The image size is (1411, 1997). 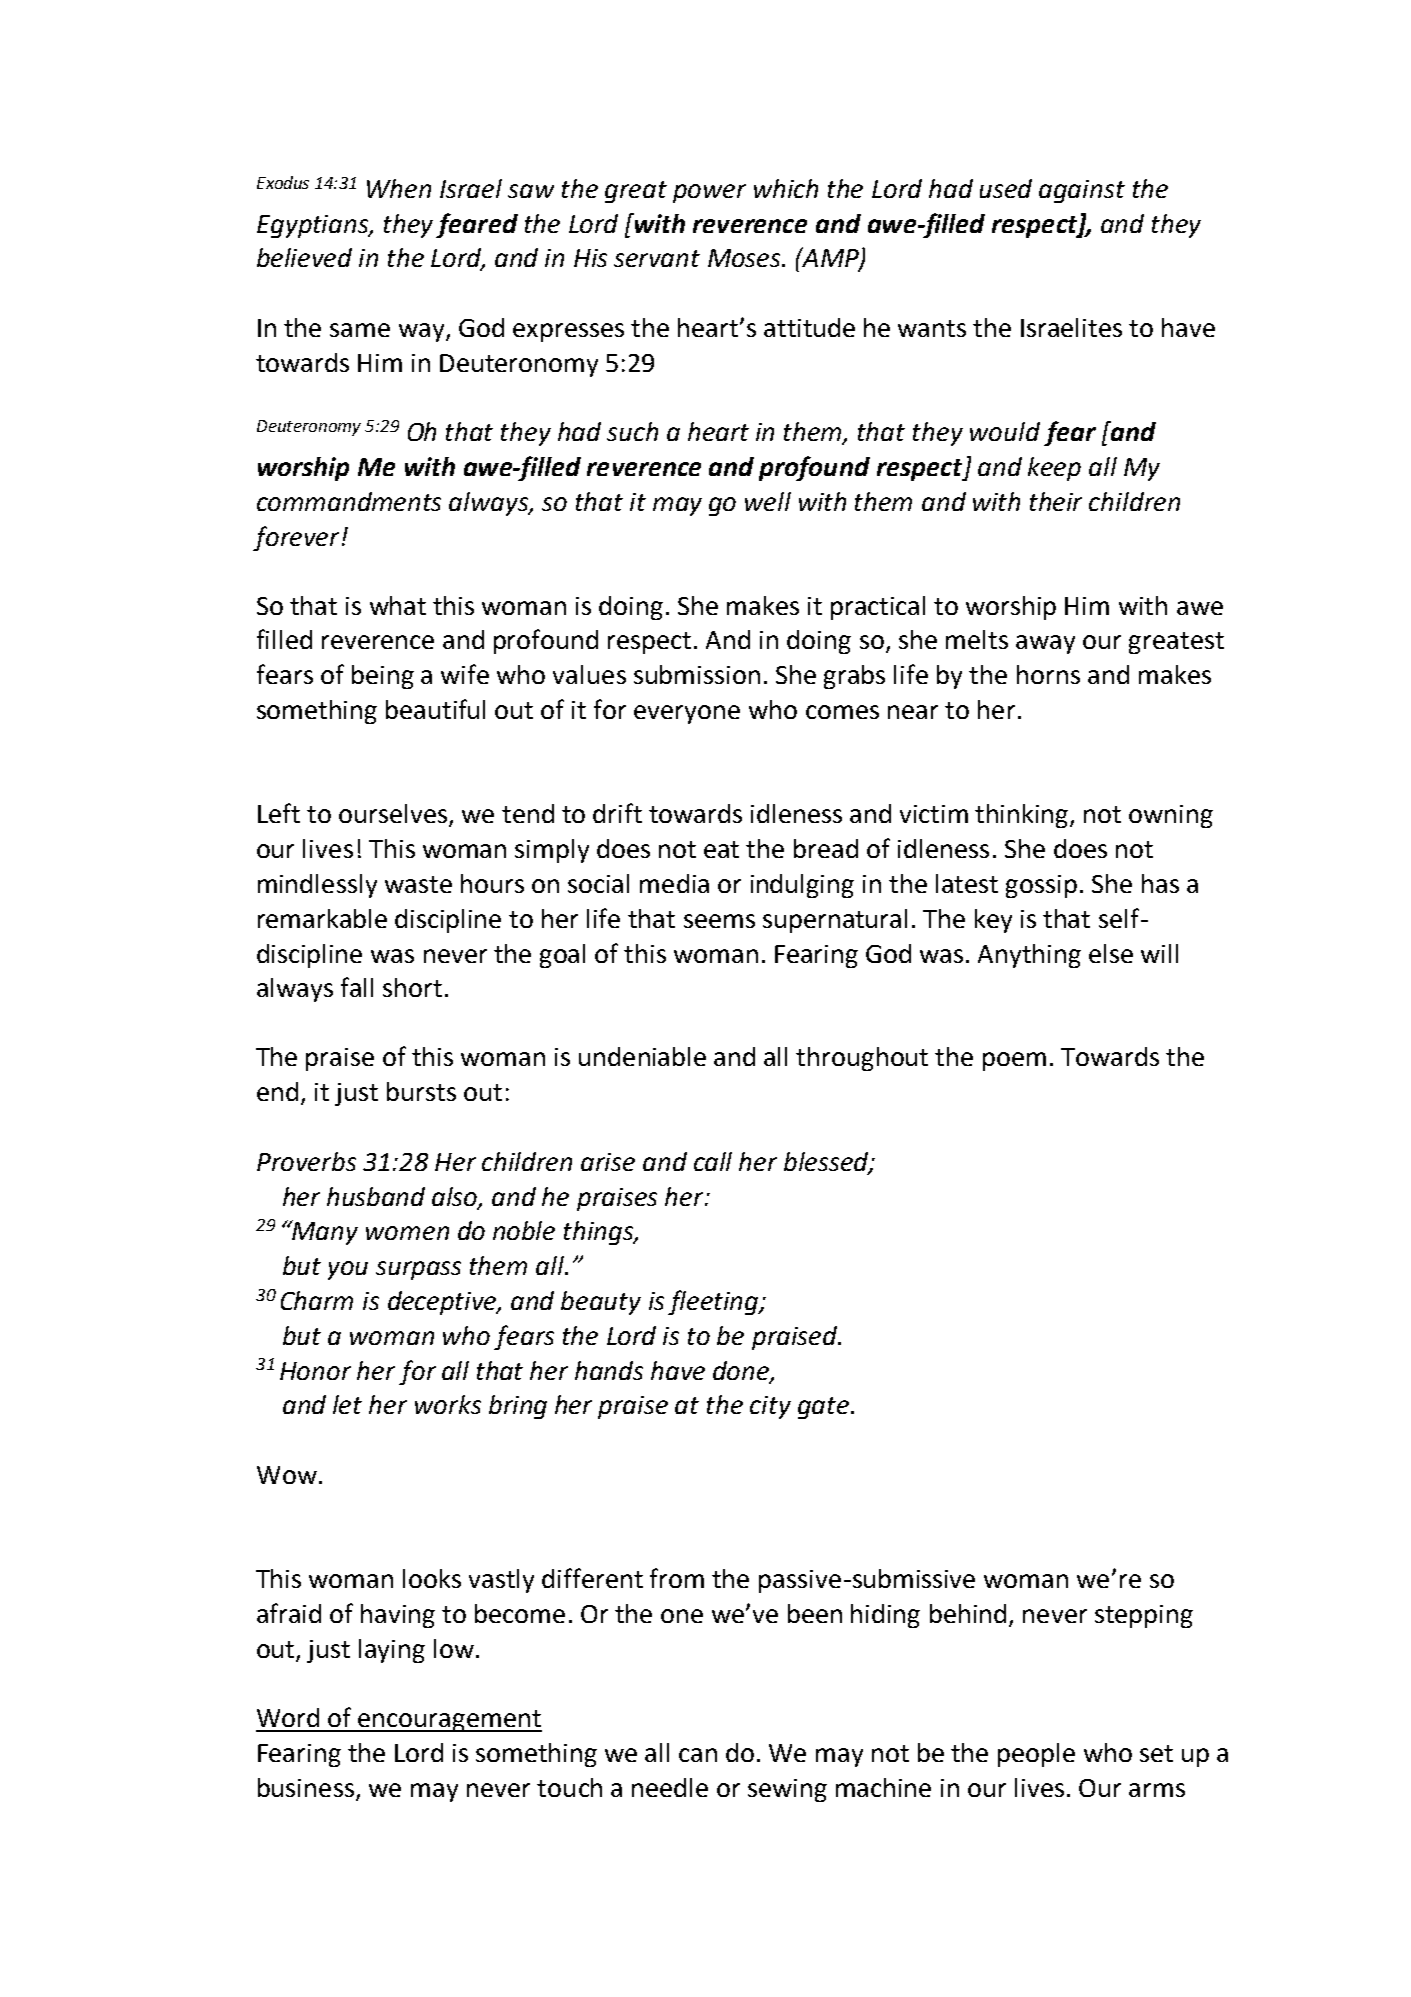 What do you see at coordinates (745, 258) in the page?
I see `Moses` at bounding box center [745, 258].
